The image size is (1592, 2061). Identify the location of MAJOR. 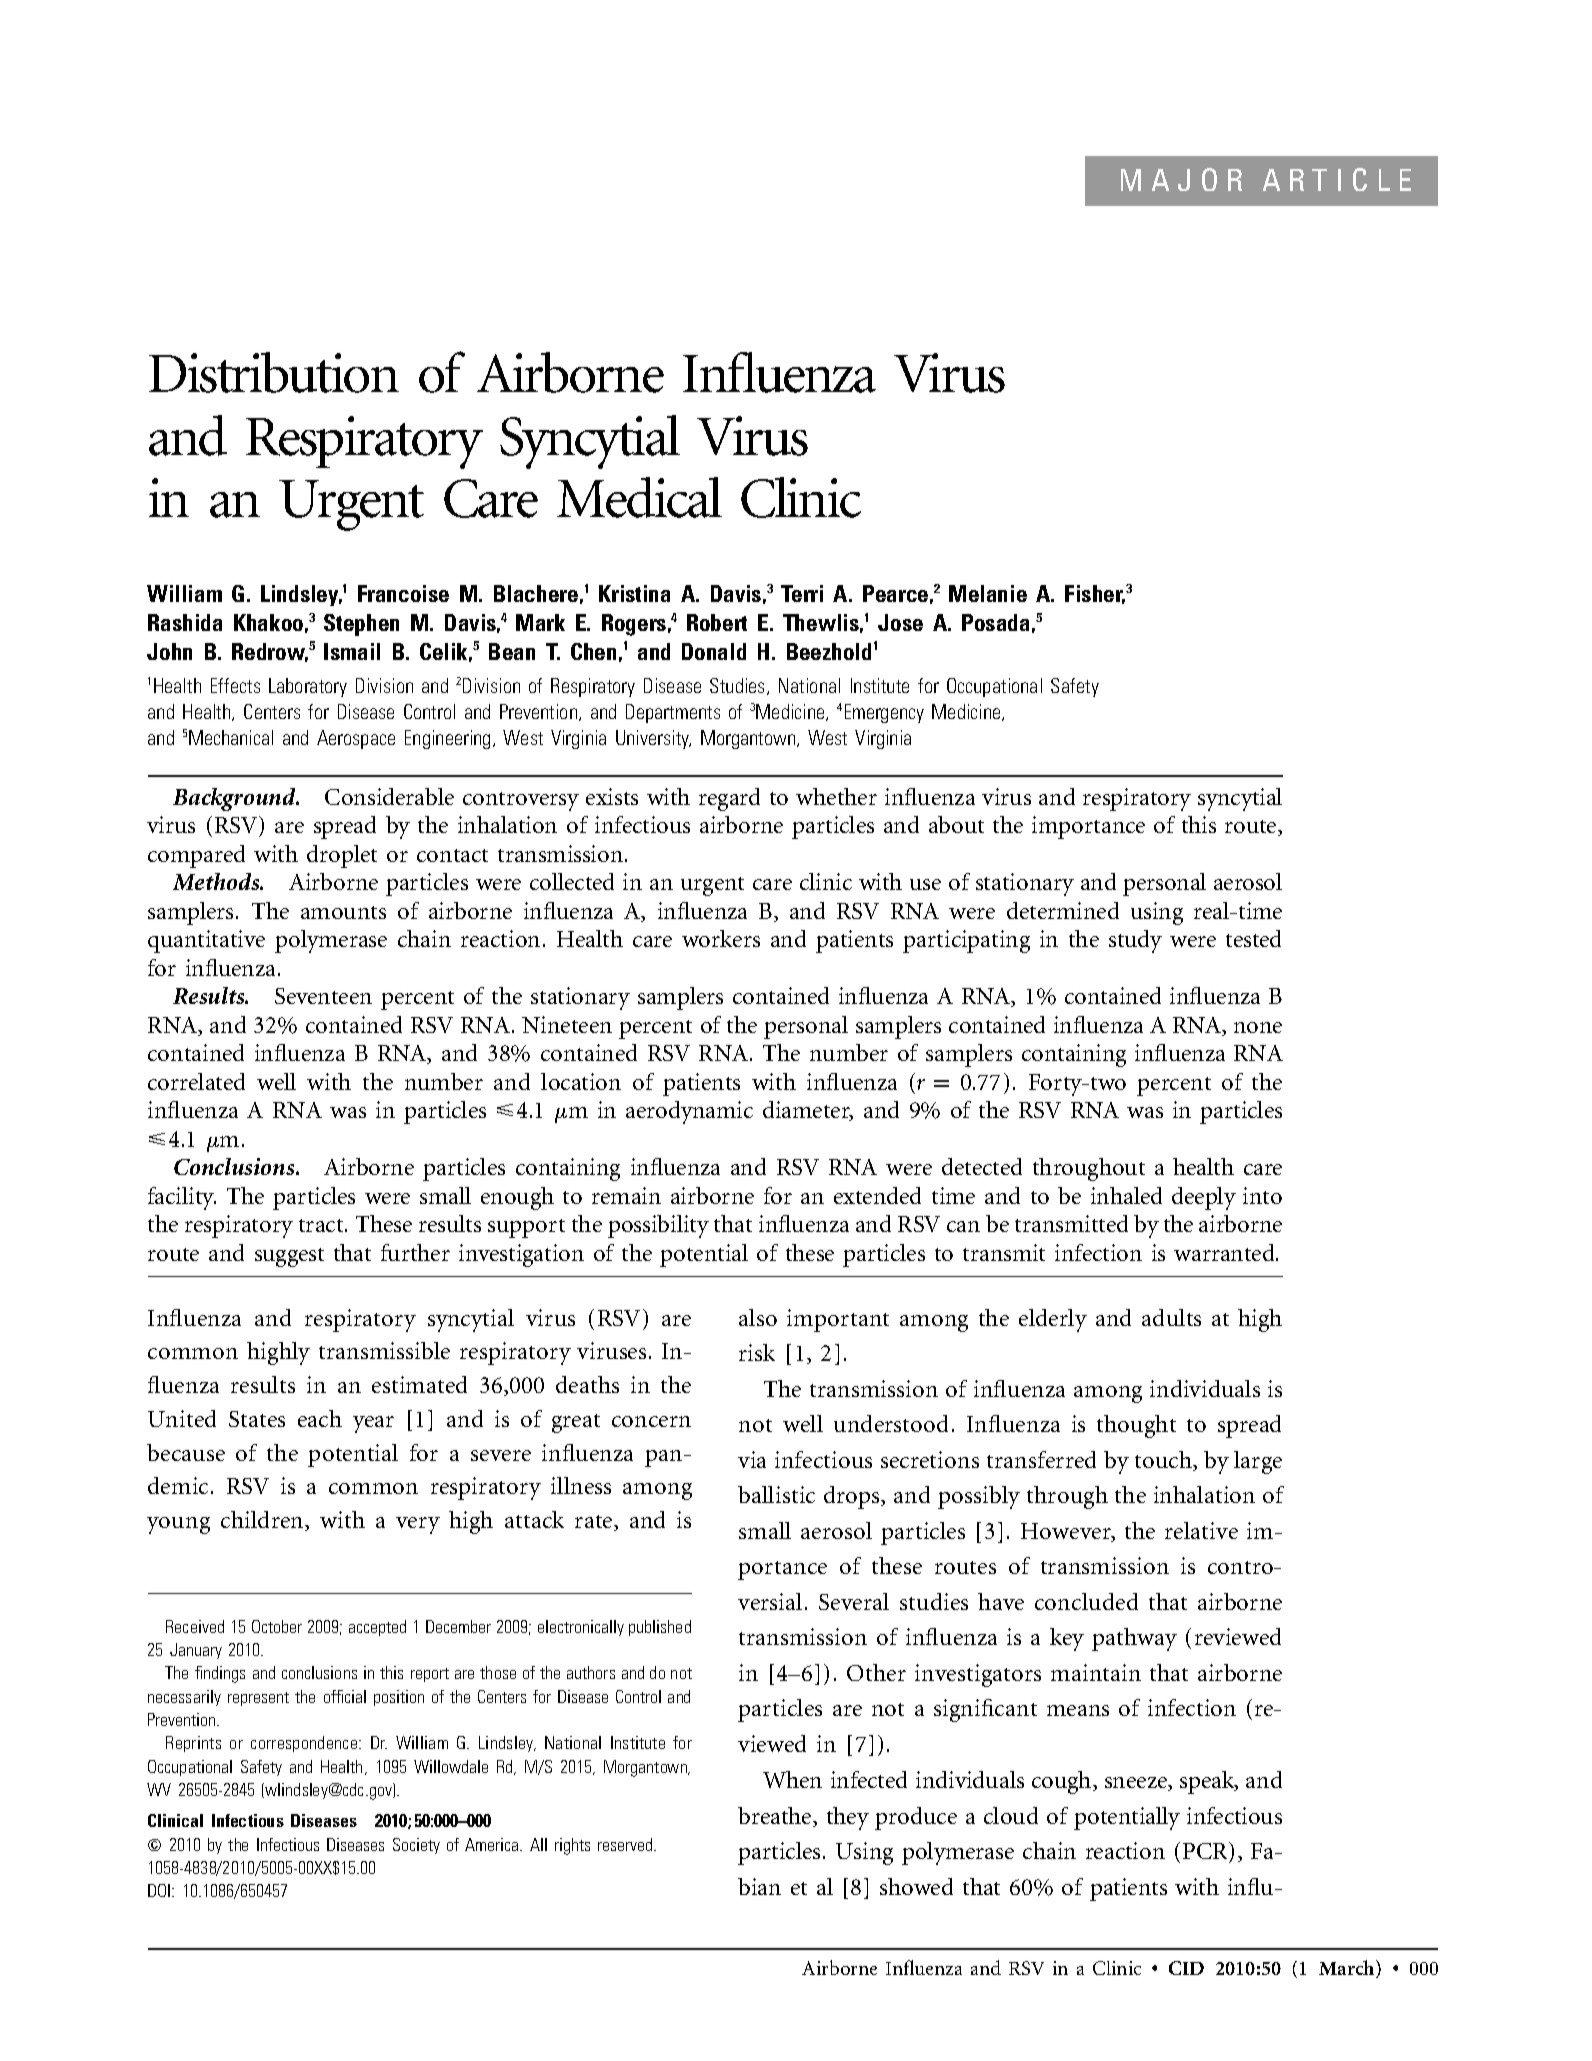
(1181, 179).
